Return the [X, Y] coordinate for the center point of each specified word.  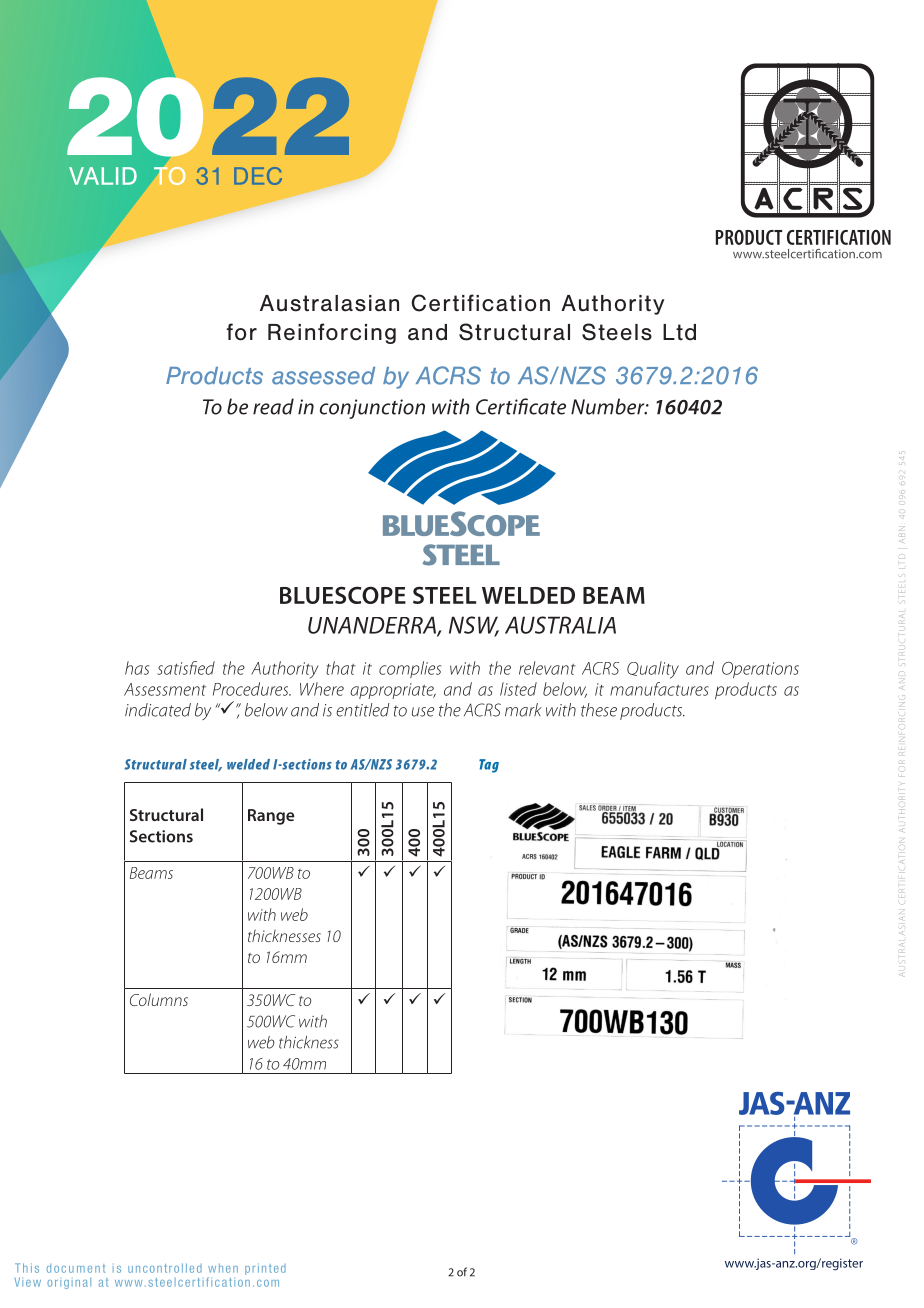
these [599, 710]
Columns [159, 999]
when [223, 1268]
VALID [103, 176]
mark [523, 710]
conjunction [372, 409]
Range [271, 817]
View [28, 1282]
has [137, 668]
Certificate [521, 406]
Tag [489, 766]
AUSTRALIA [560, 625]
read [273, 406]
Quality [653, 670]
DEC [258, 176]
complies [410, 669]
